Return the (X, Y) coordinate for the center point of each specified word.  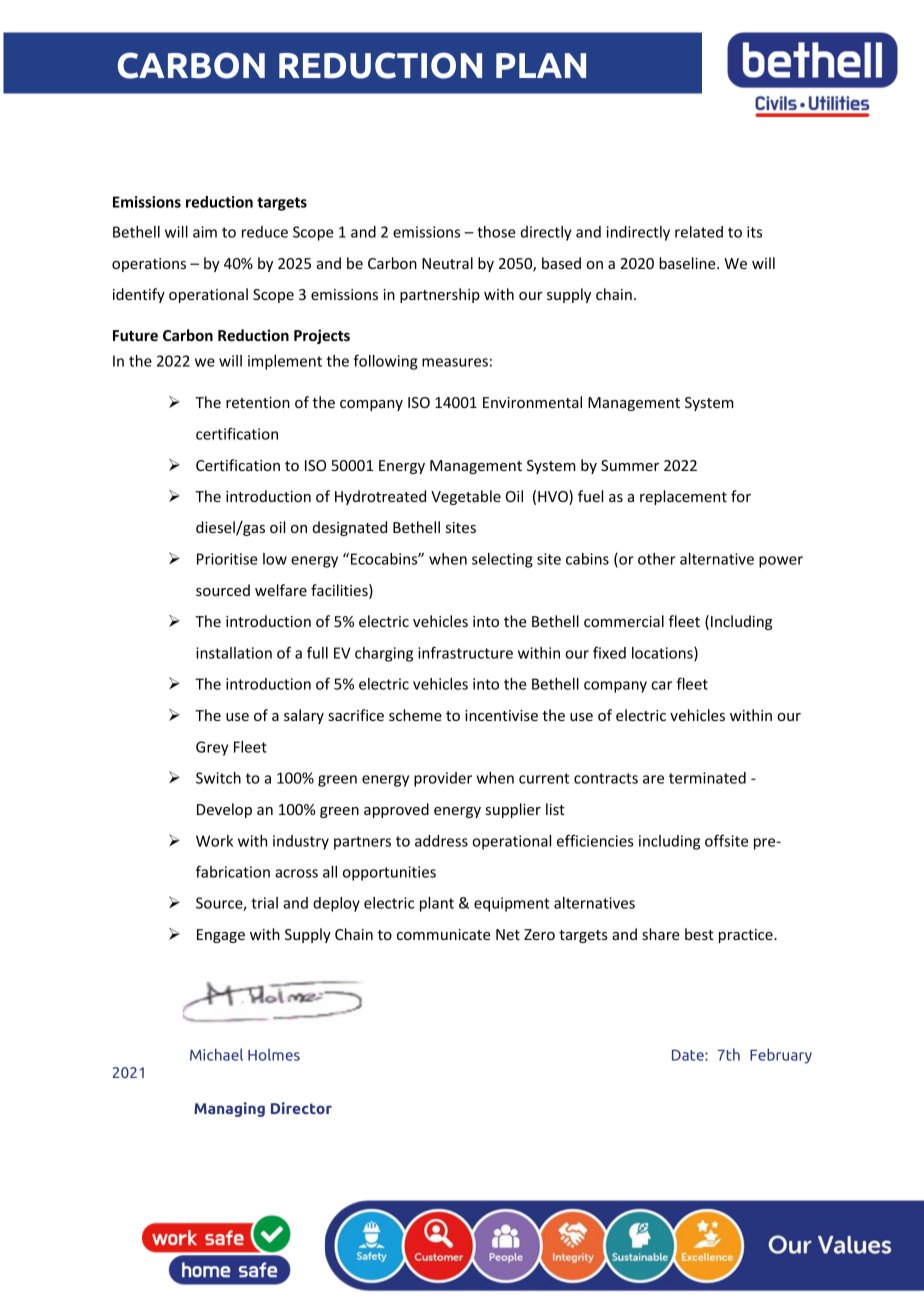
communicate (444, 934)
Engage (221, 936)
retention (258, 402)
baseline (688, 263)
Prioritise (227, 559)
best (699, 934)
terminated (707, 778)
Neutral (447, 263)
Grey (212, 748)
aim (205, 232)
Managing (229, 1109)
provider (443, 779)
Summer (630, 465)
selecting (502, 560)
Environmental (532, 402)
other (657, 559)
